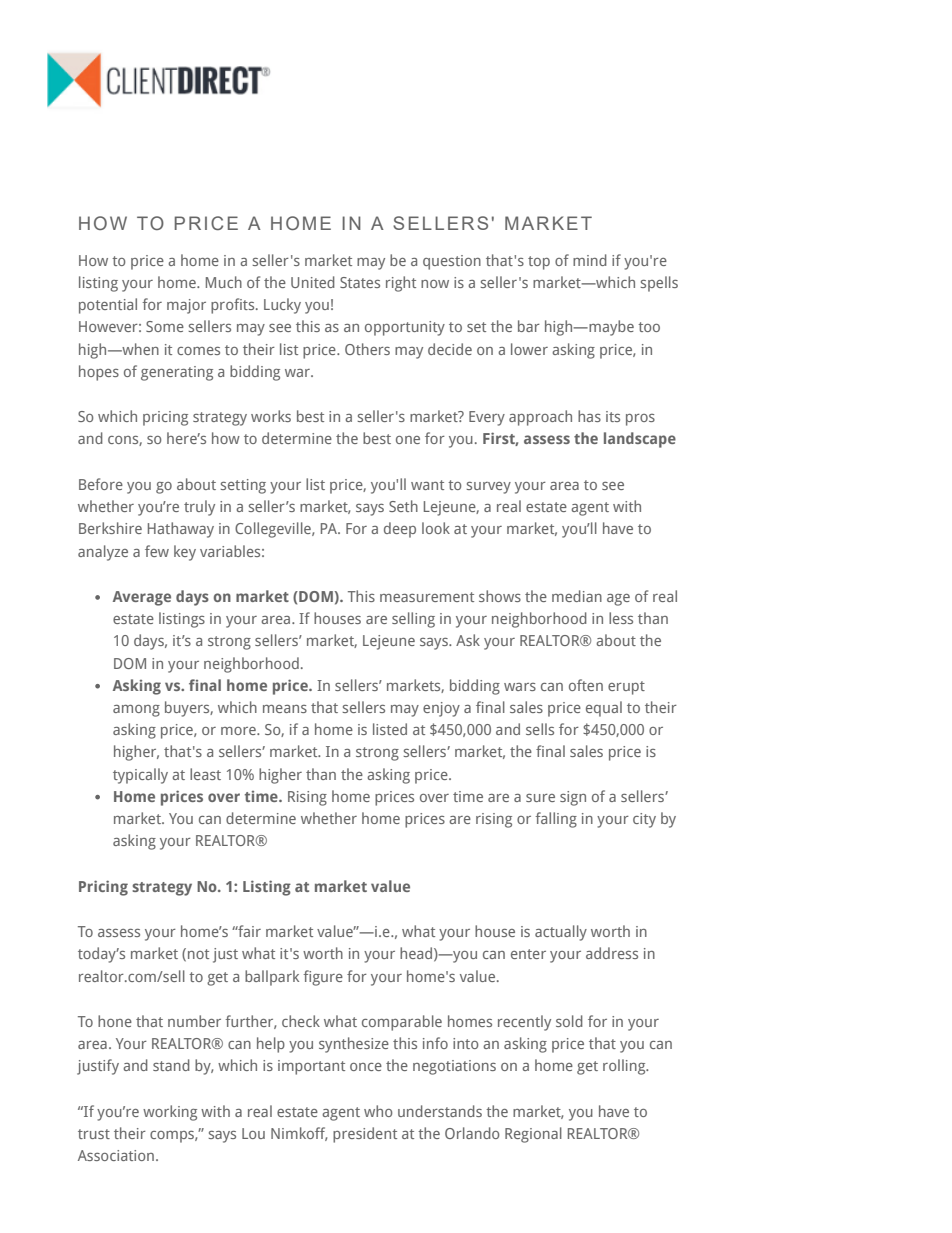 Image resolution: width=952 pixels, height=1233 pixels. Describe the element at coordinates (136, 711) in the document. I see `among` at that location.
